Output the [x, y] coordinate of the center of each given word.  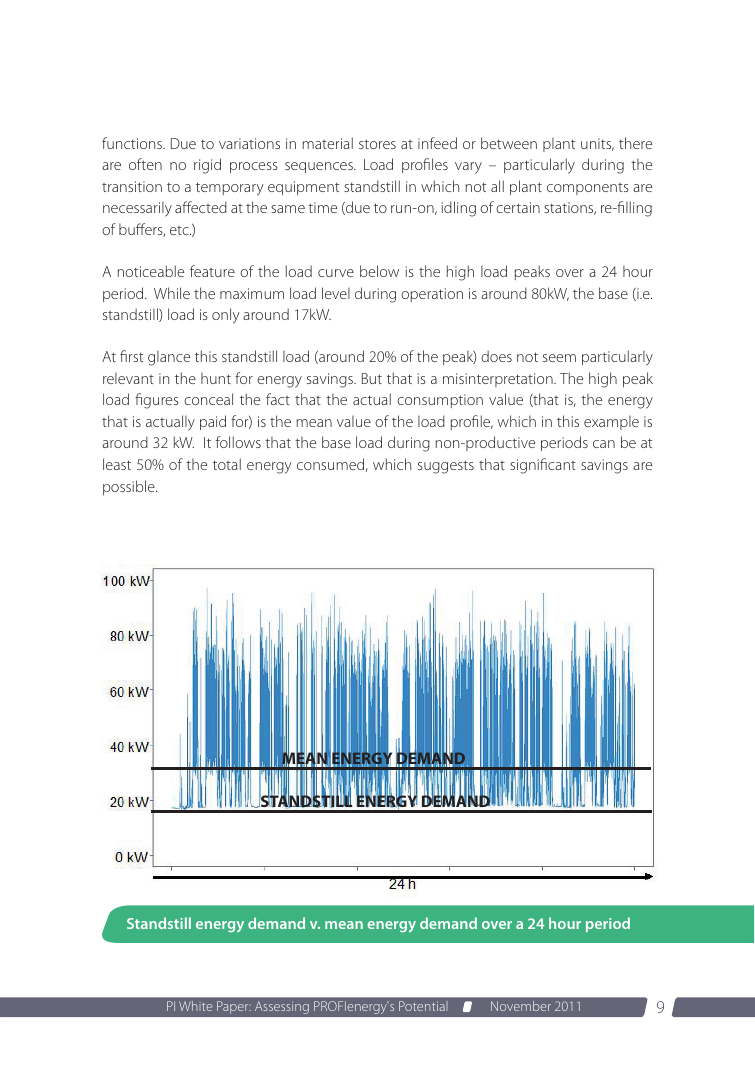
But [372, 378]
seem [559, 358]
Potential [423, 1006]
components [588, 189]
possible [130, 487]
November [521, 1006]
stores [377, 144]
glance [169, 358]
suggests [446, 467]
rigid [207, 166]
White [195, 1006]
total [227, 464]
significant [543, 466]
